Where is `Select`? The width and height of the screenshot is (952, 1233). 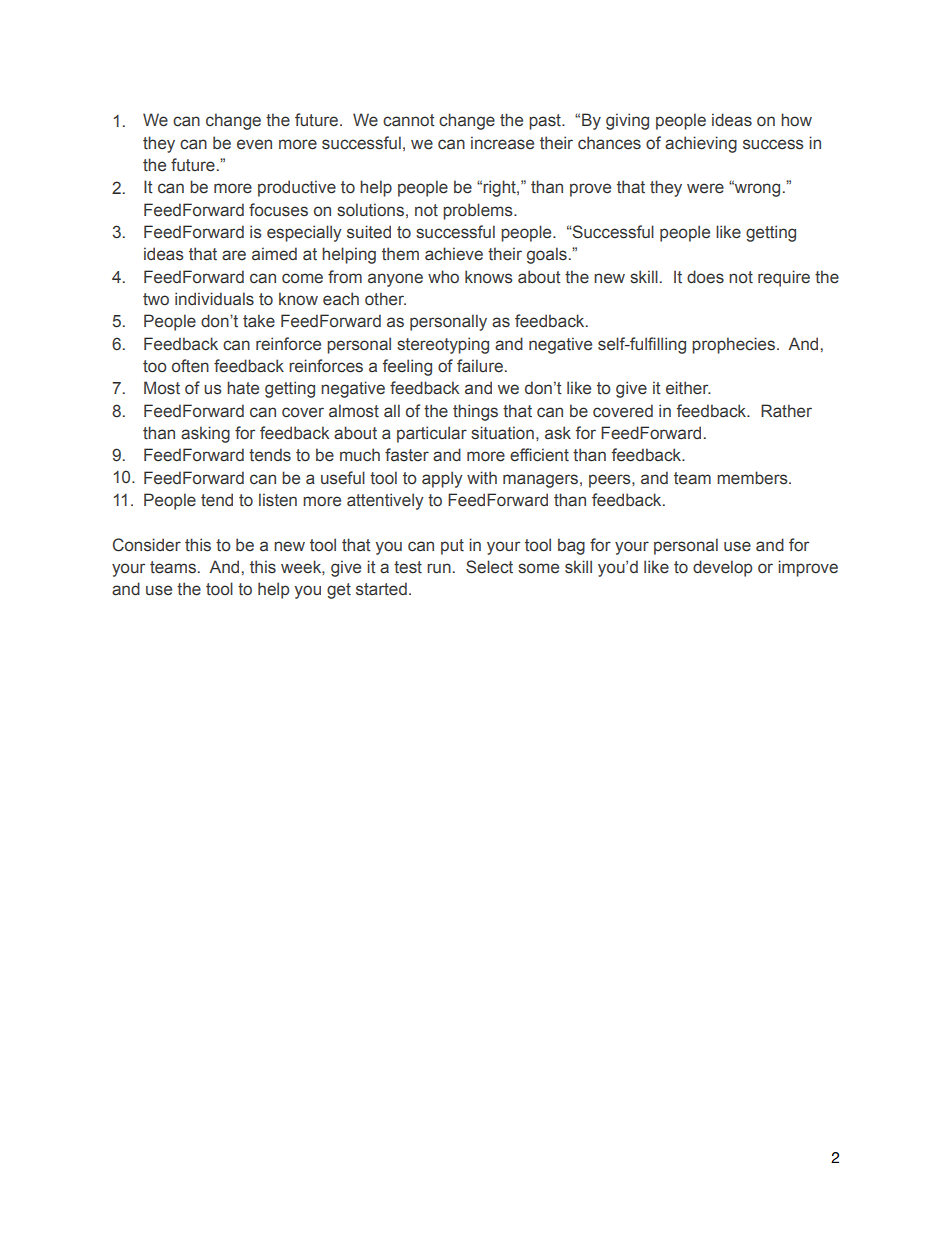 Select is located at coordinates (489, 567).
